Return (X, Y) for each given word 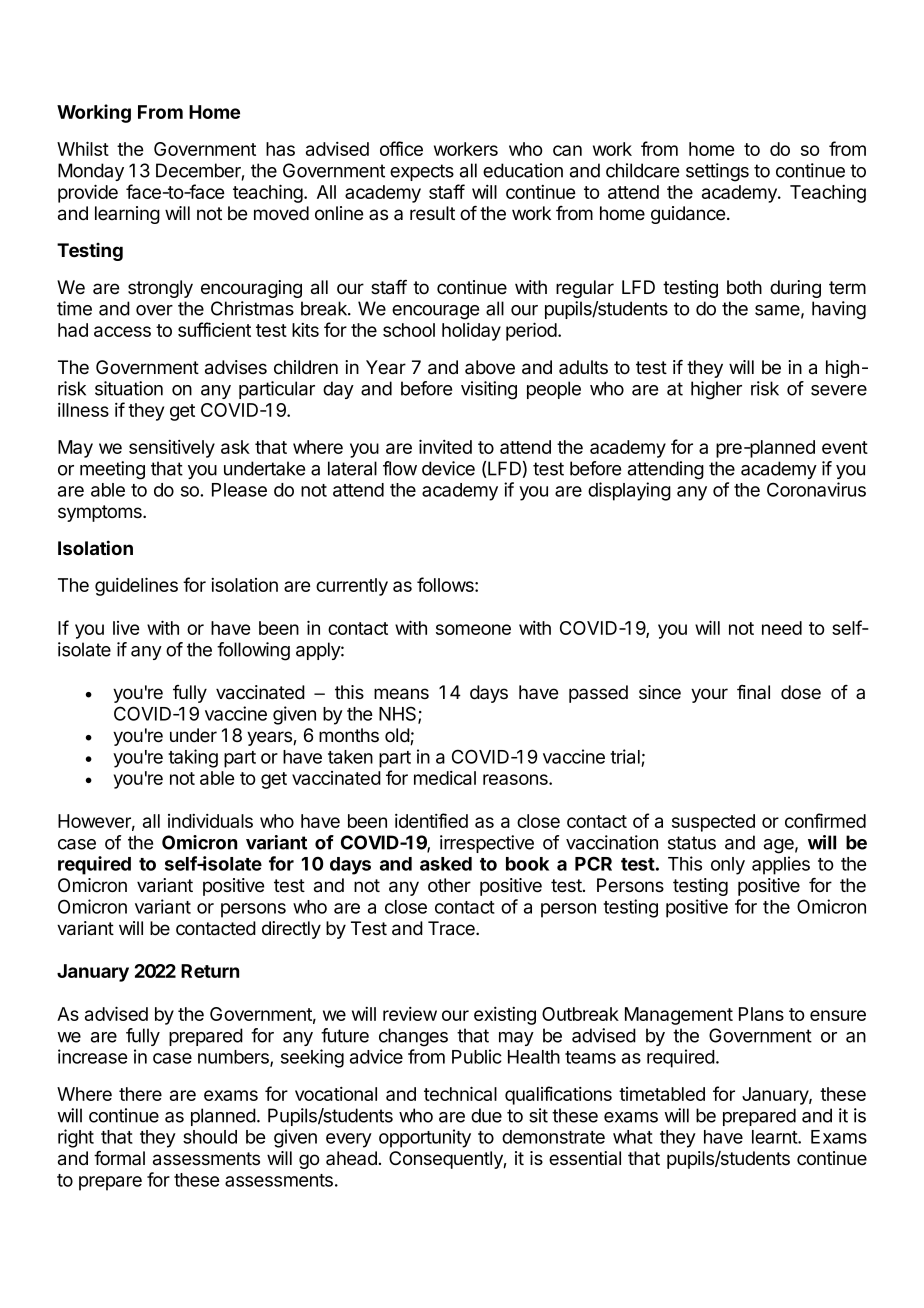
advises (236, 367)
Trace (452, 928)
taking (193, 758)
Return (210, 971)
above (490, 367)
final (753, 692)
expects (422, 172)
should (210, 1137)
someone (473, 629)
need (782, 628)
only (728, 866)
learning (127, 215)
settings (717, 172)
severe (839, 390)
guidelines (136, 586)
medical (445, 778)
